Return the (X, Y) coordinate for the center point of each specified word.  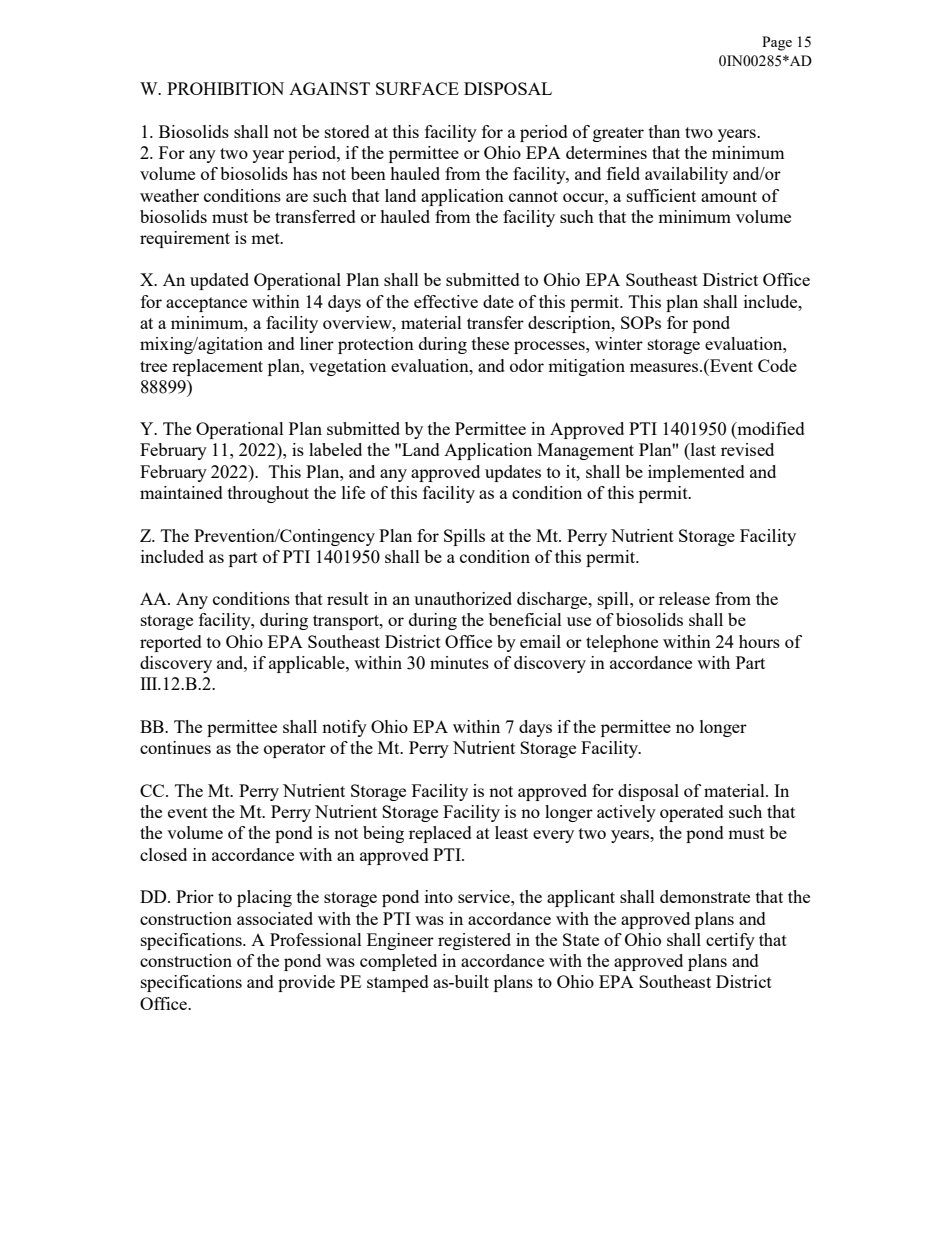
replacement (217, 367)
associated (275, 918)
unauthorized (463, 598)
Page (777, 43)
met (266, 238)
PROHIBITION (225, 88)
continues (175, 747)
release (684, 598)
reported (171, 643)
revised (747, 449)
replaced (440, 834)
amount (729, 196)
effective (446, 301)
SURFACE (417, 88)
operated (692, 813)
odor (527, 365)
